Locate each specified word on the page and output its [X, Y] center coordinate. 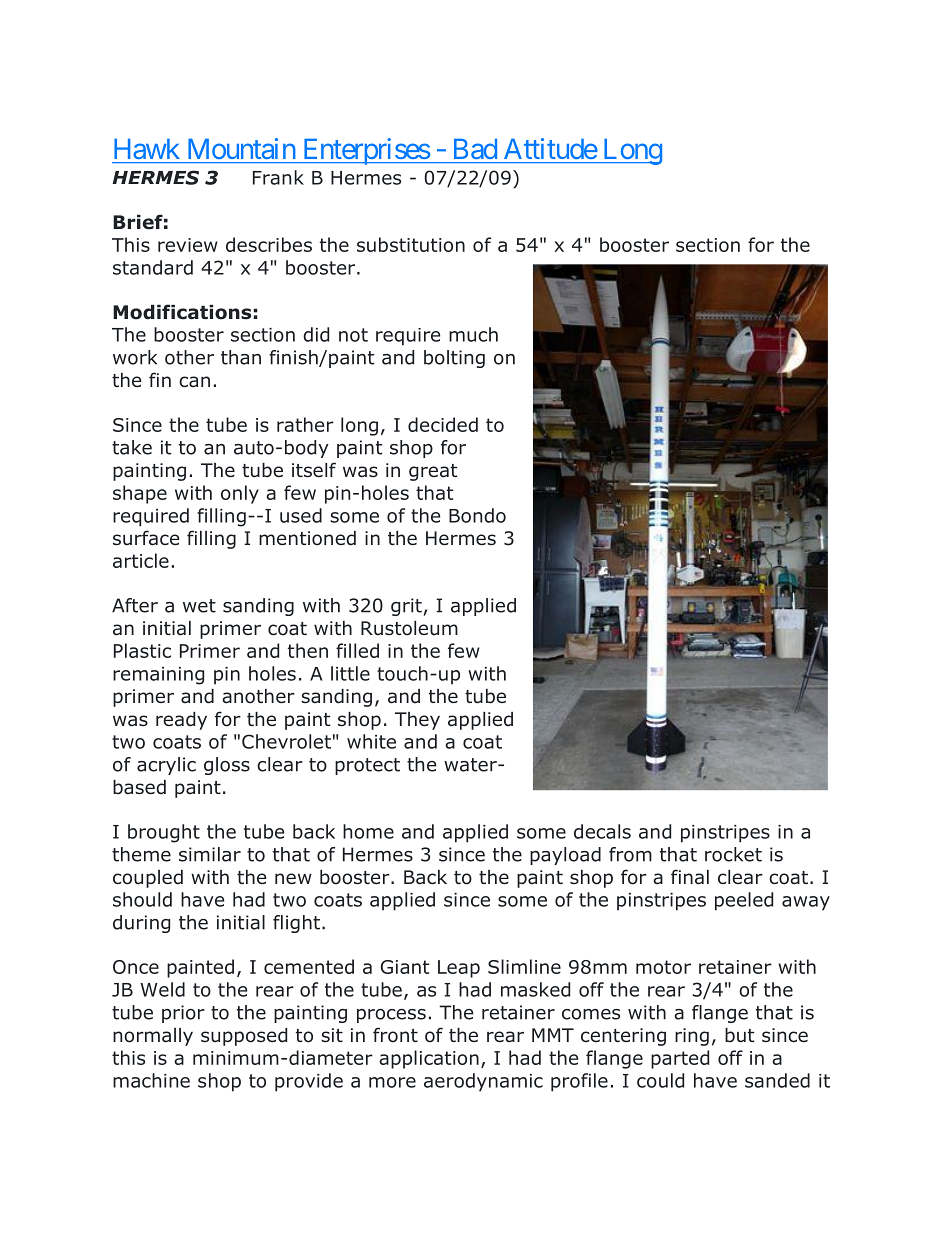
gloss [227, 766]
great [433, 472]
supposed [244, 1037]
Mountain [241, 148]
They [417, 721]
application [429, 1059]
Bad [475, 149]
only [240, 494]
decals [602, 831]
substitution [411, 244]
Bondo [477, 515]
